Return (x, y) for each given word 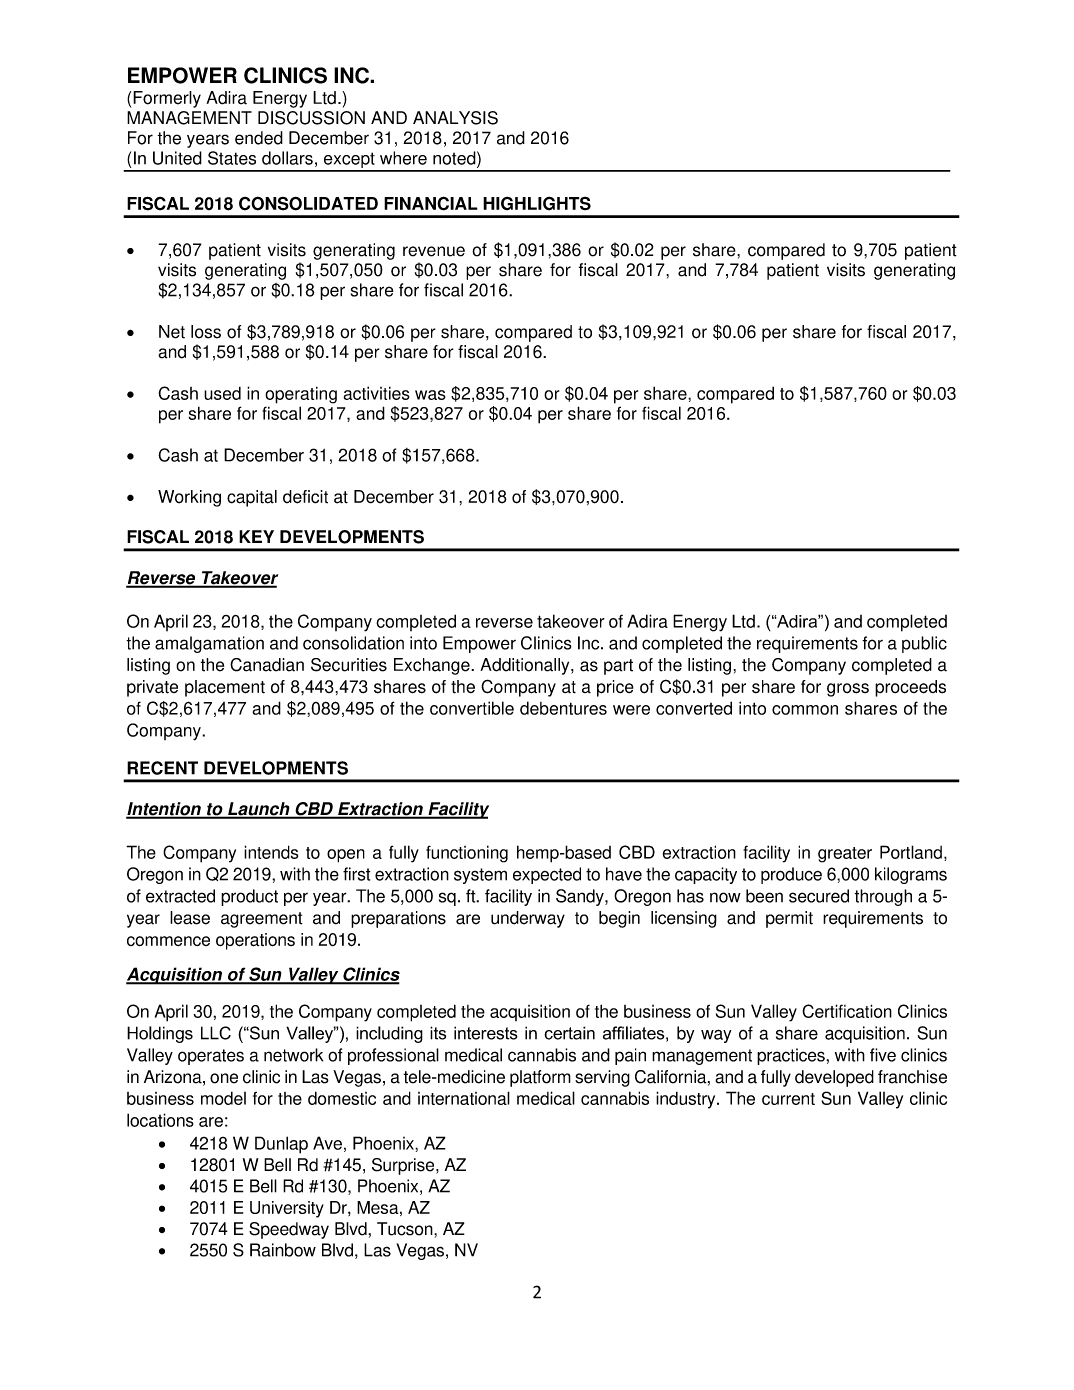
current (788, 1099)
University (287, 1209)
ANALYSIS (455, 118)
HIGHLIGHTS (537, 203)
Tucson (406, 1229)
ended (259, 138)
